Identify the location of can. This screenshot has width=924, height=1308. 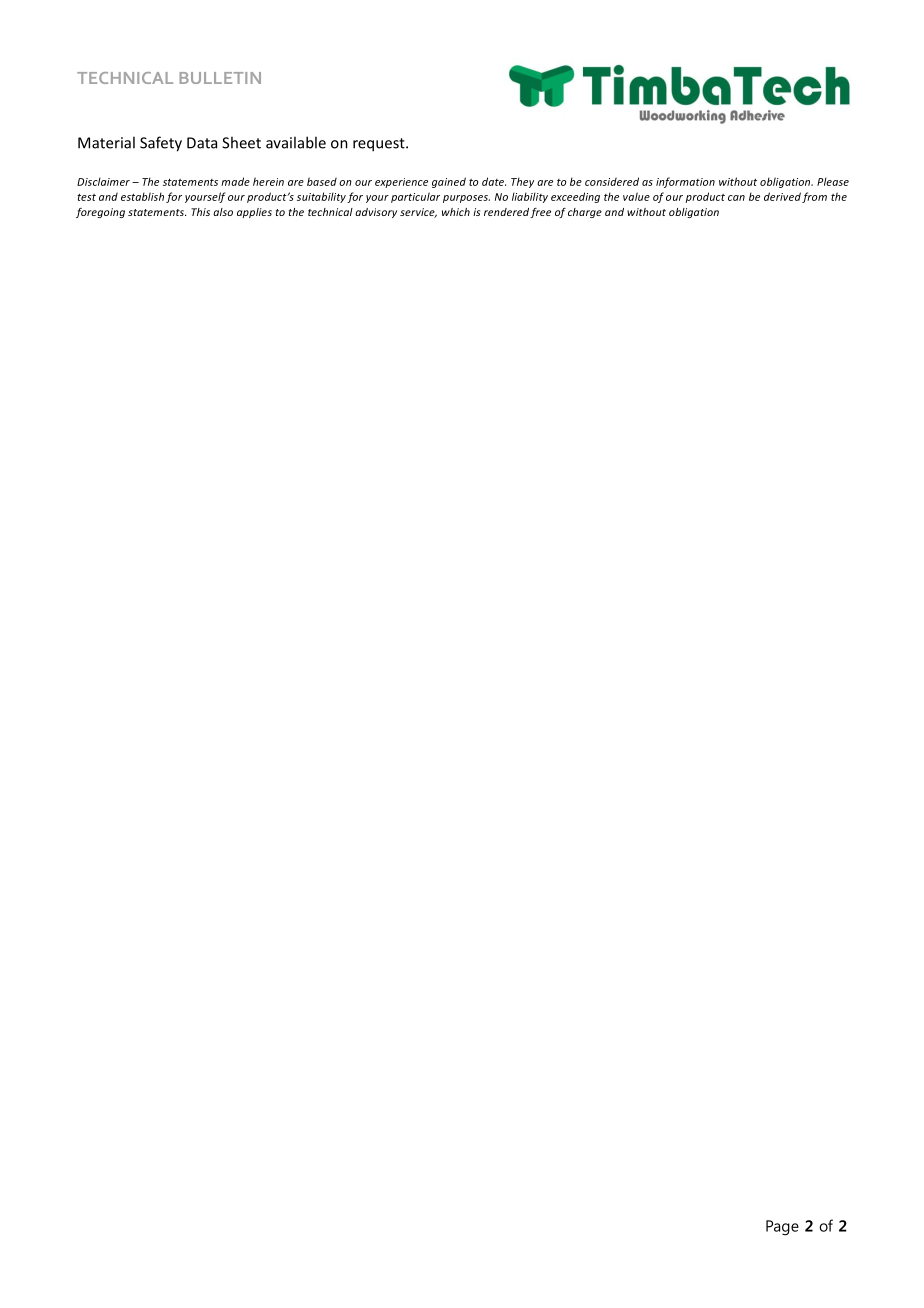
(736, 198).
